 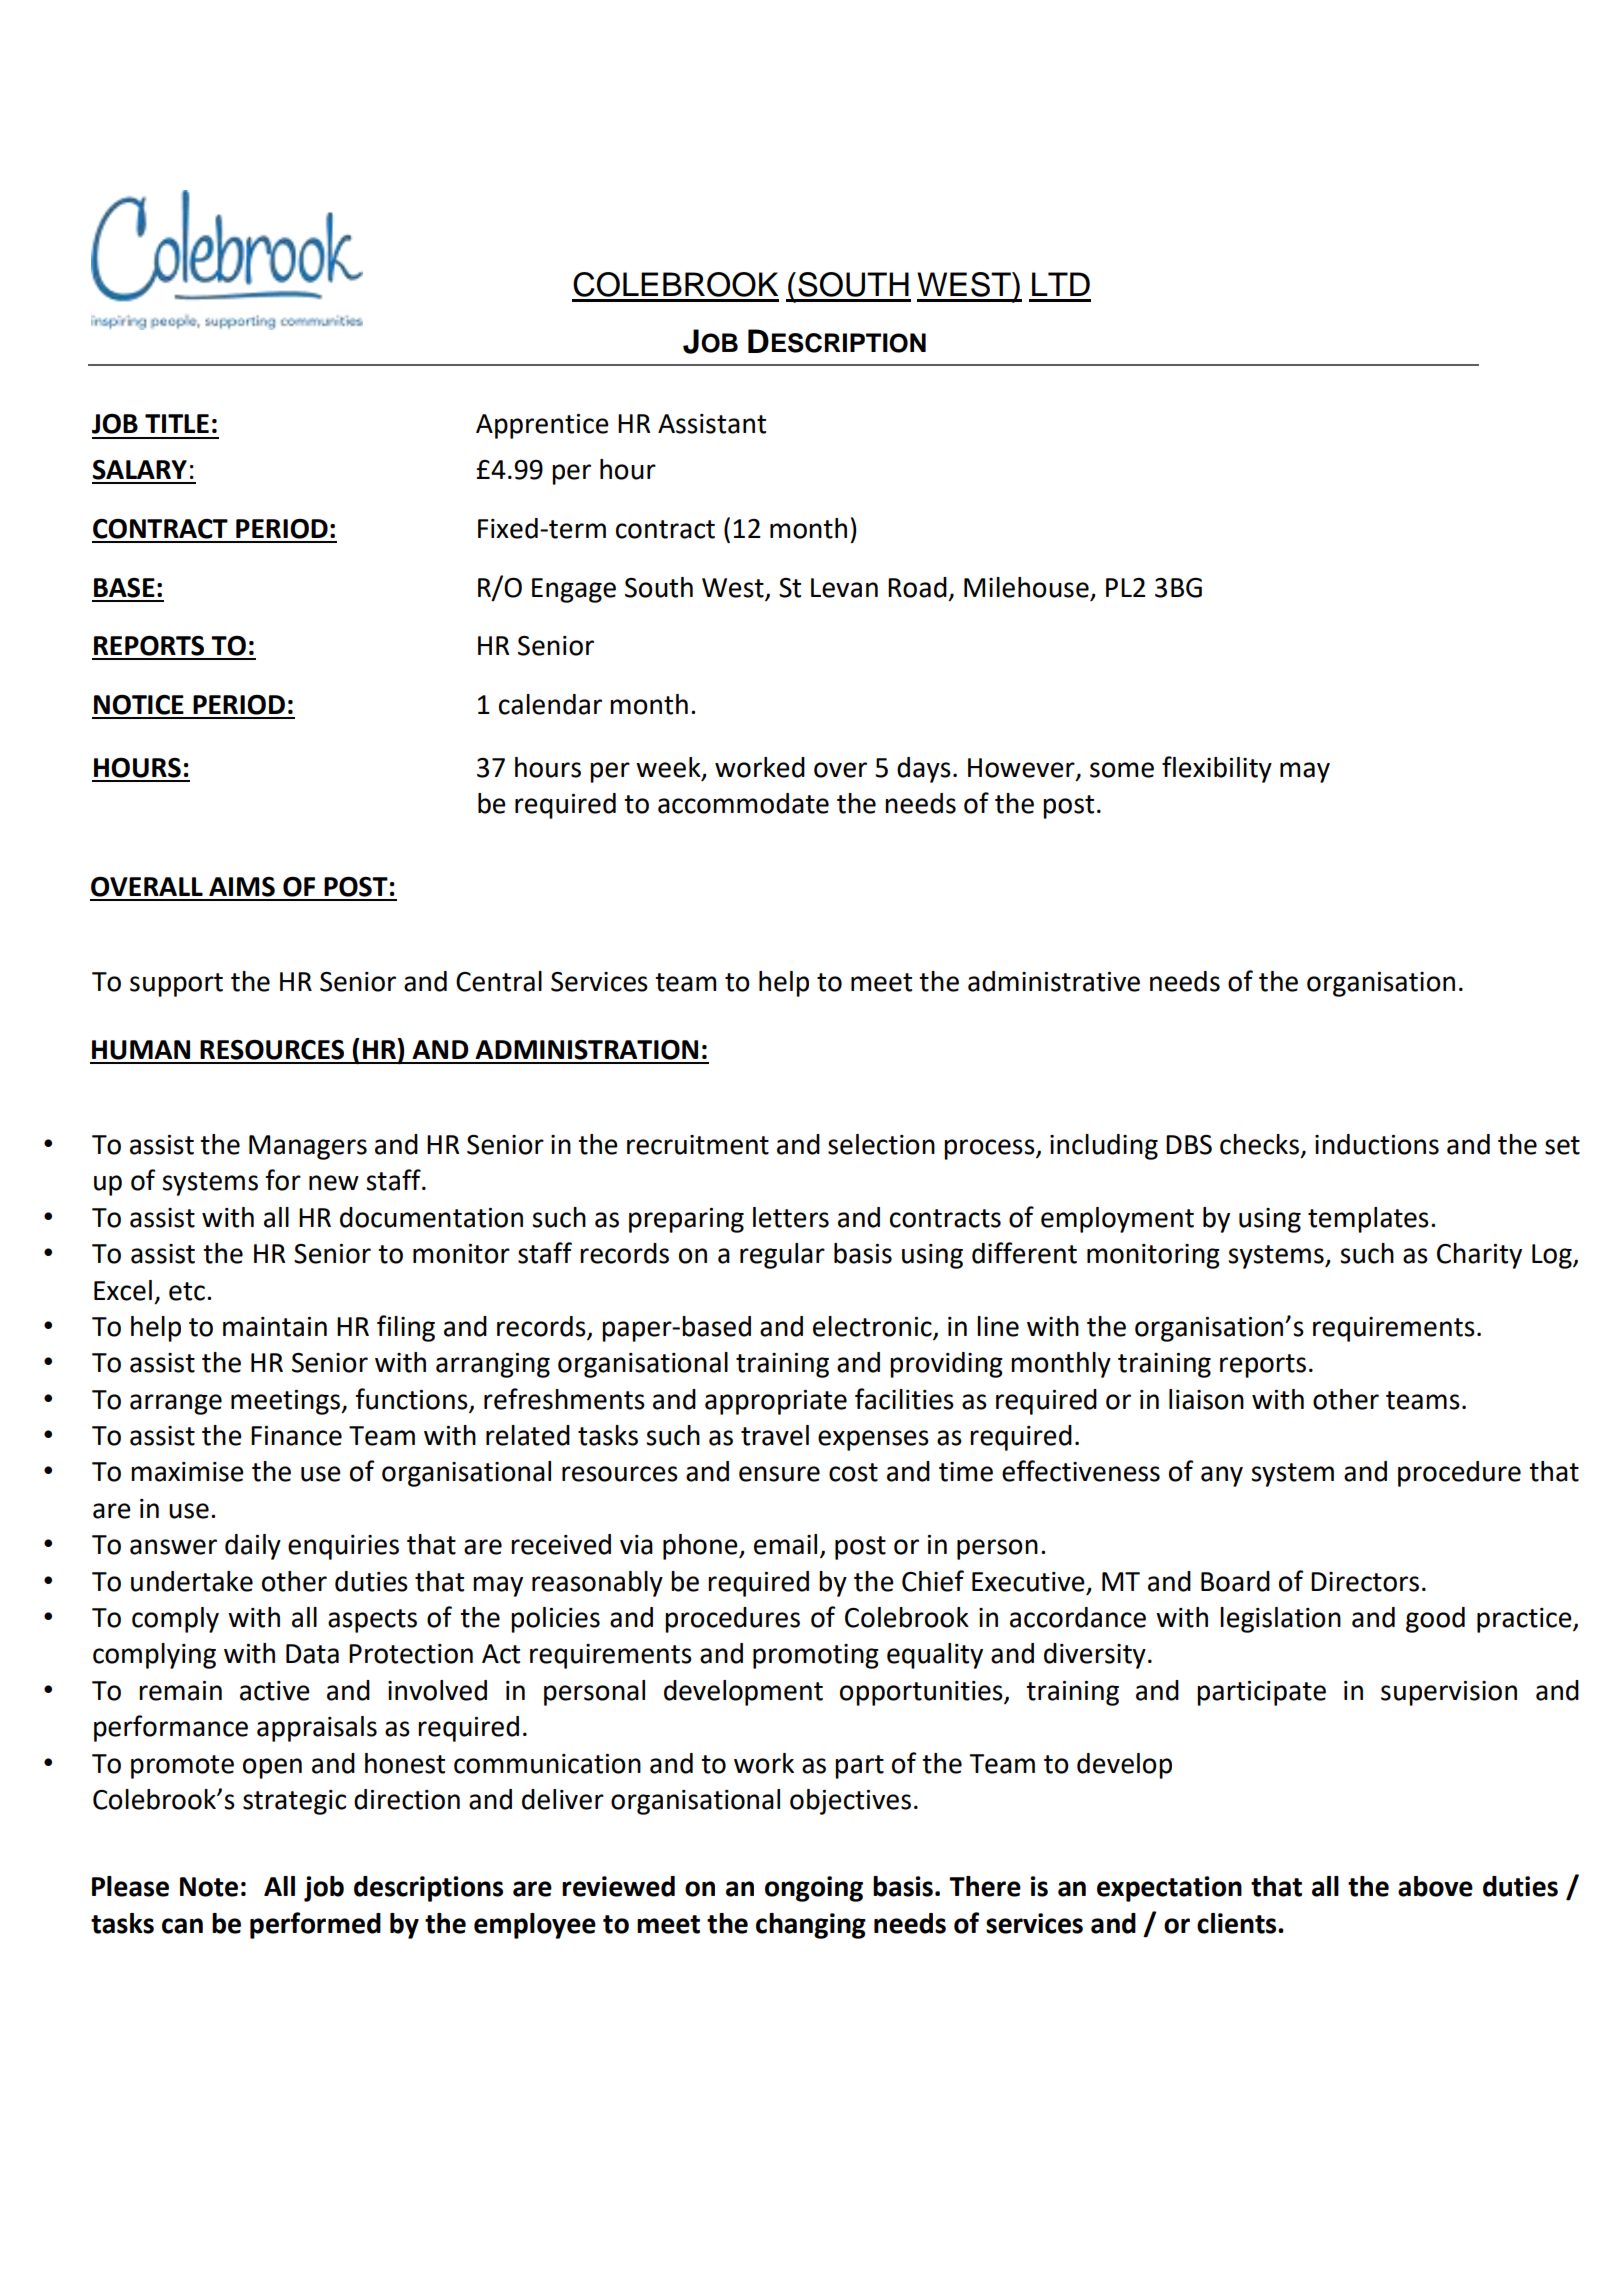 I want to click on Road, so click(x=917, y=587).
